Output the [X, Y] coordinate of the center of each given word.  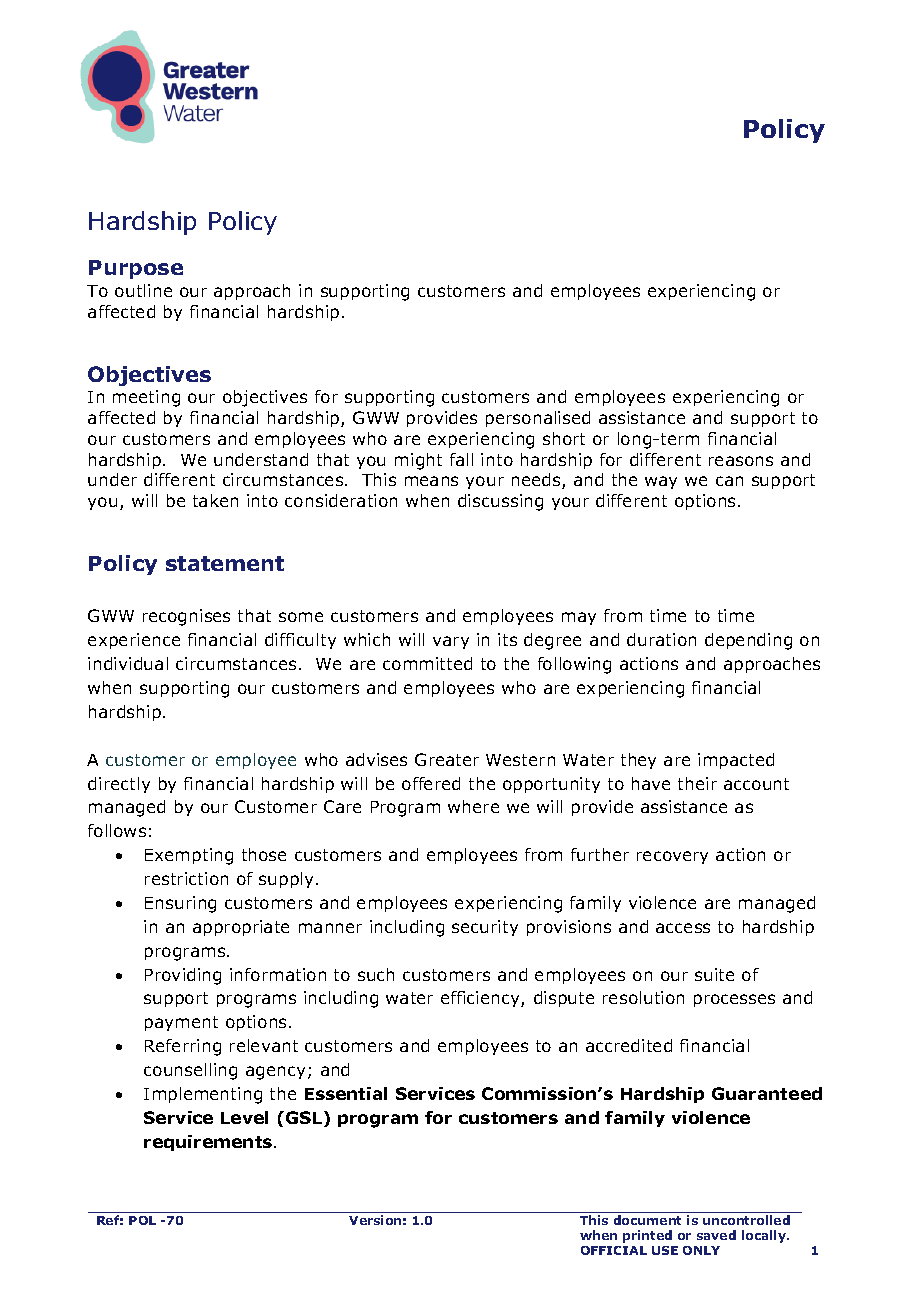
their [697, 783]
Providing [183, 976]
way [661, 482]
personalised [538, 419]
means [431, 481]
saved [716, 1235]
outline [143, 290]
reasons [741, 461]
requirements [209, 1143]
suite [714, 974]
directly [119, 785]
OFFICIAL [614, 1250]
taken [215, 500]
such [376, 974]
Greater [447, 759]
